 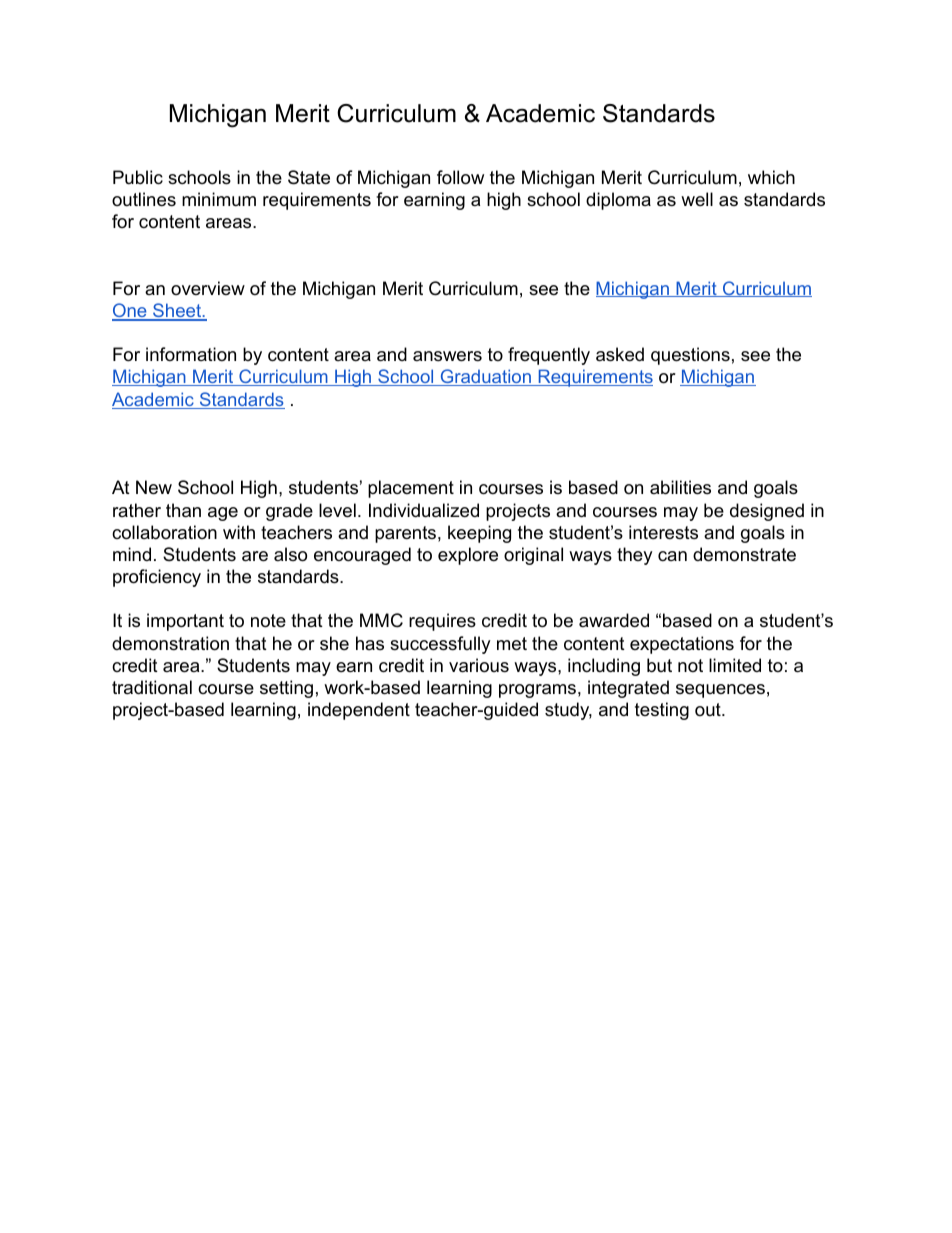 I want to click on overview, so click(x=208, y=288).
